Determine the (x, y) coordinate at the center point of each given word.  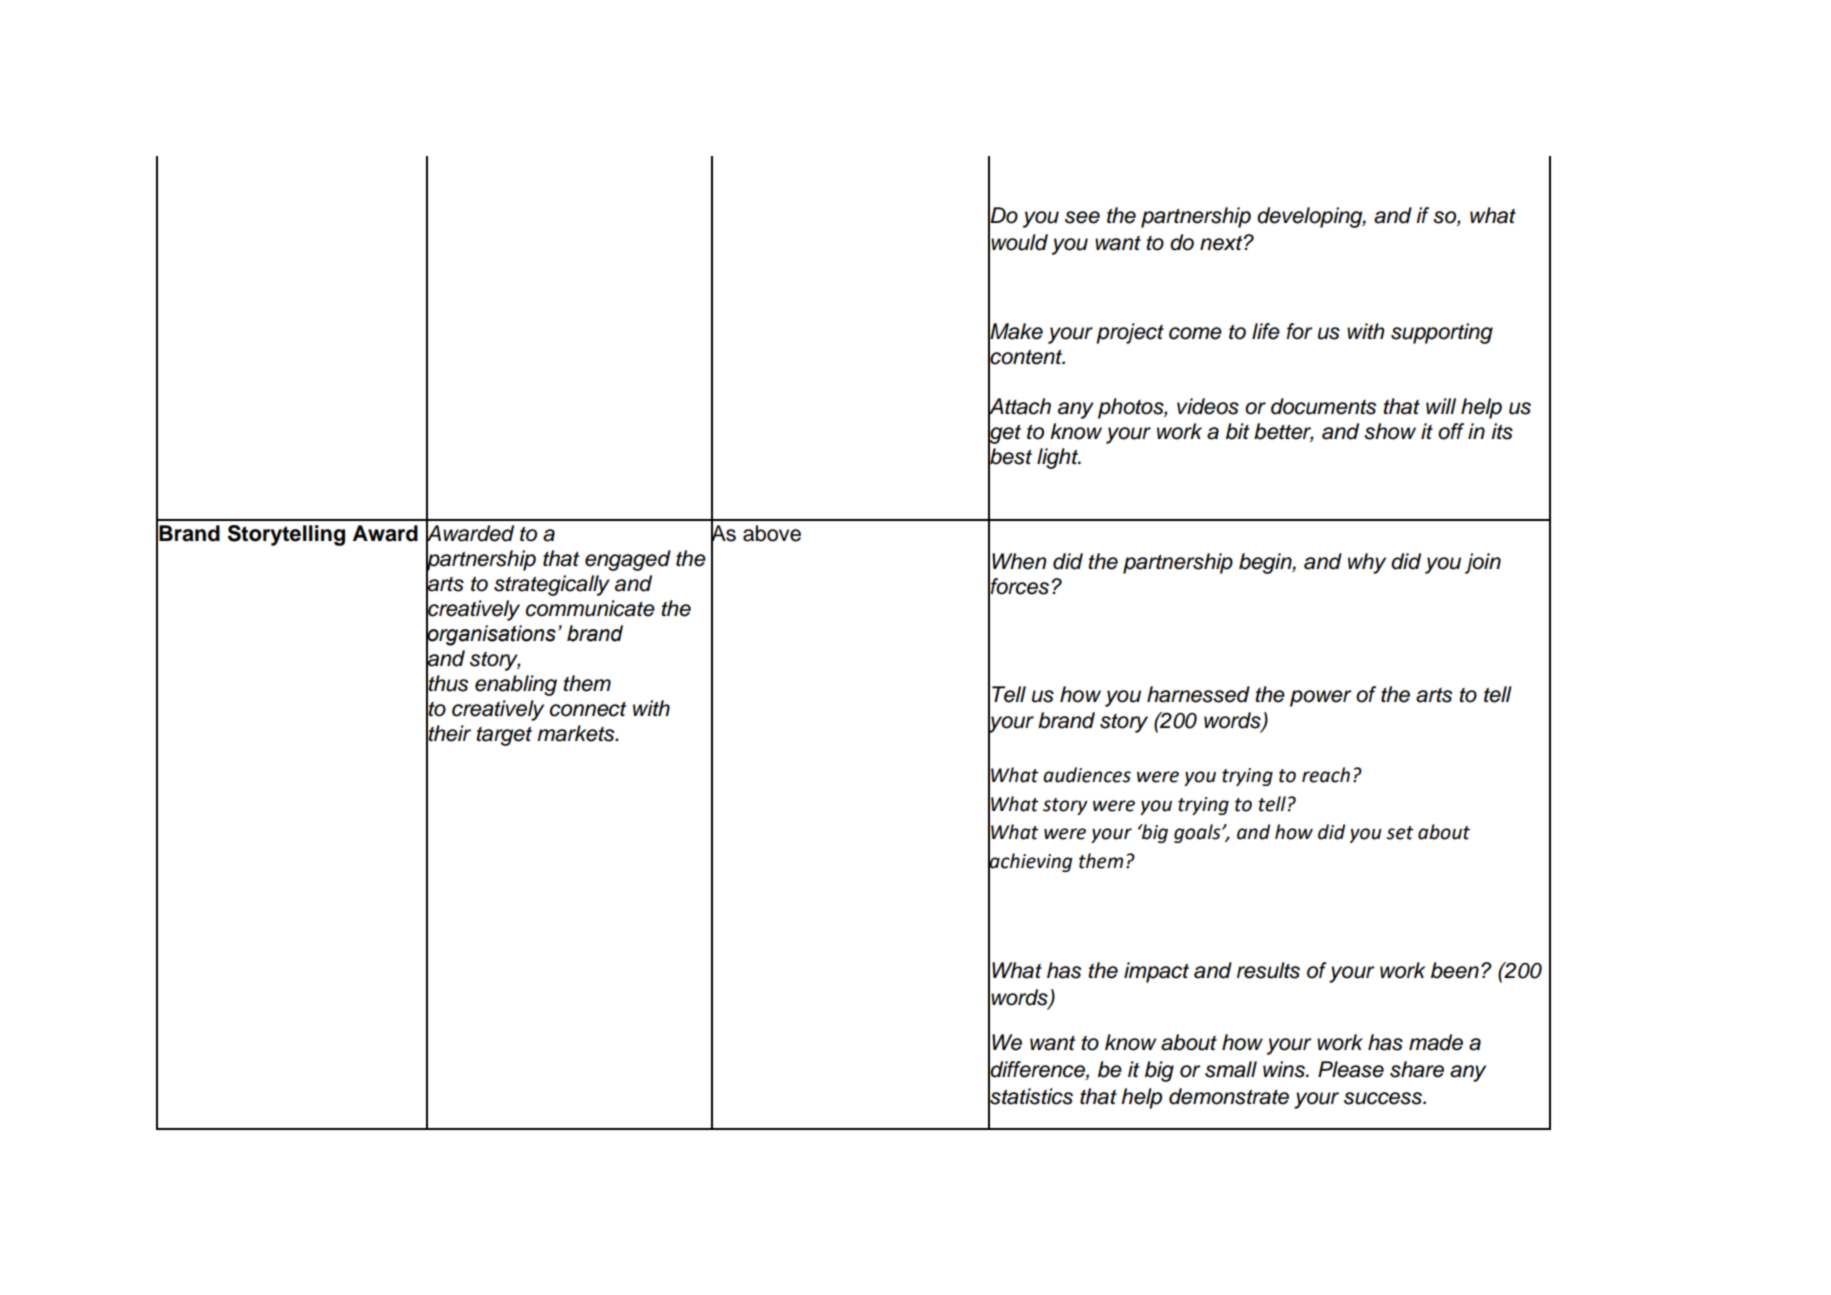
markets (577, 733)
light (1059, 458)
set (1400, 833)
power (1320, 698)
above (772, 533)
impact (1156, 972)
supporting (1442, 333)
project (1130, 333)
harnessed (1198, 694)
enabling (516, 685)
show (1390, 431)
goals (1198, 833)
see (1082, 217)
